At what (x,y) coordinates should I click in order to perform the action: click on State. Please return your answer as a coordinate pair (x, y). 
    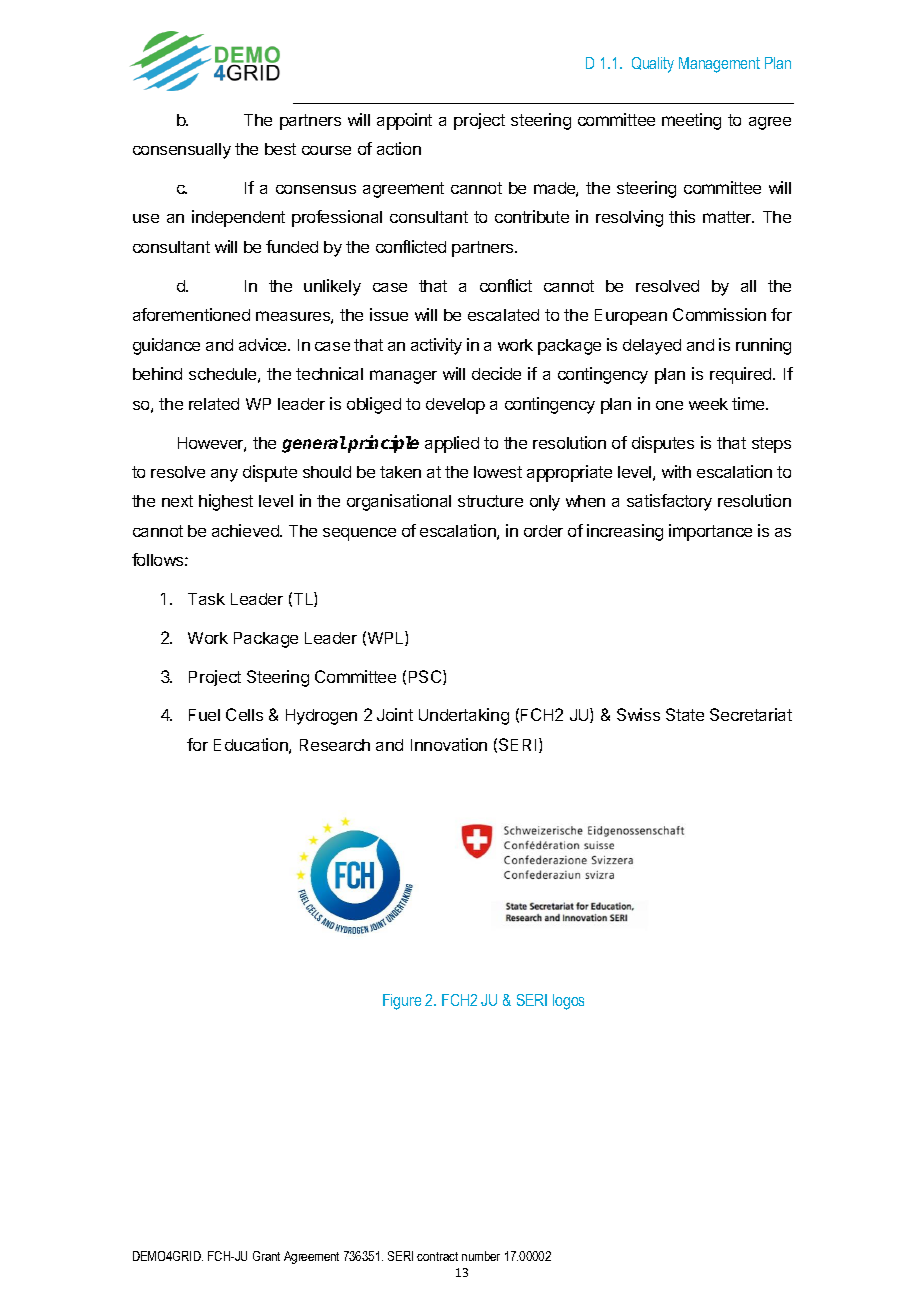
    Looking at the image, I should click on (685, 714).
